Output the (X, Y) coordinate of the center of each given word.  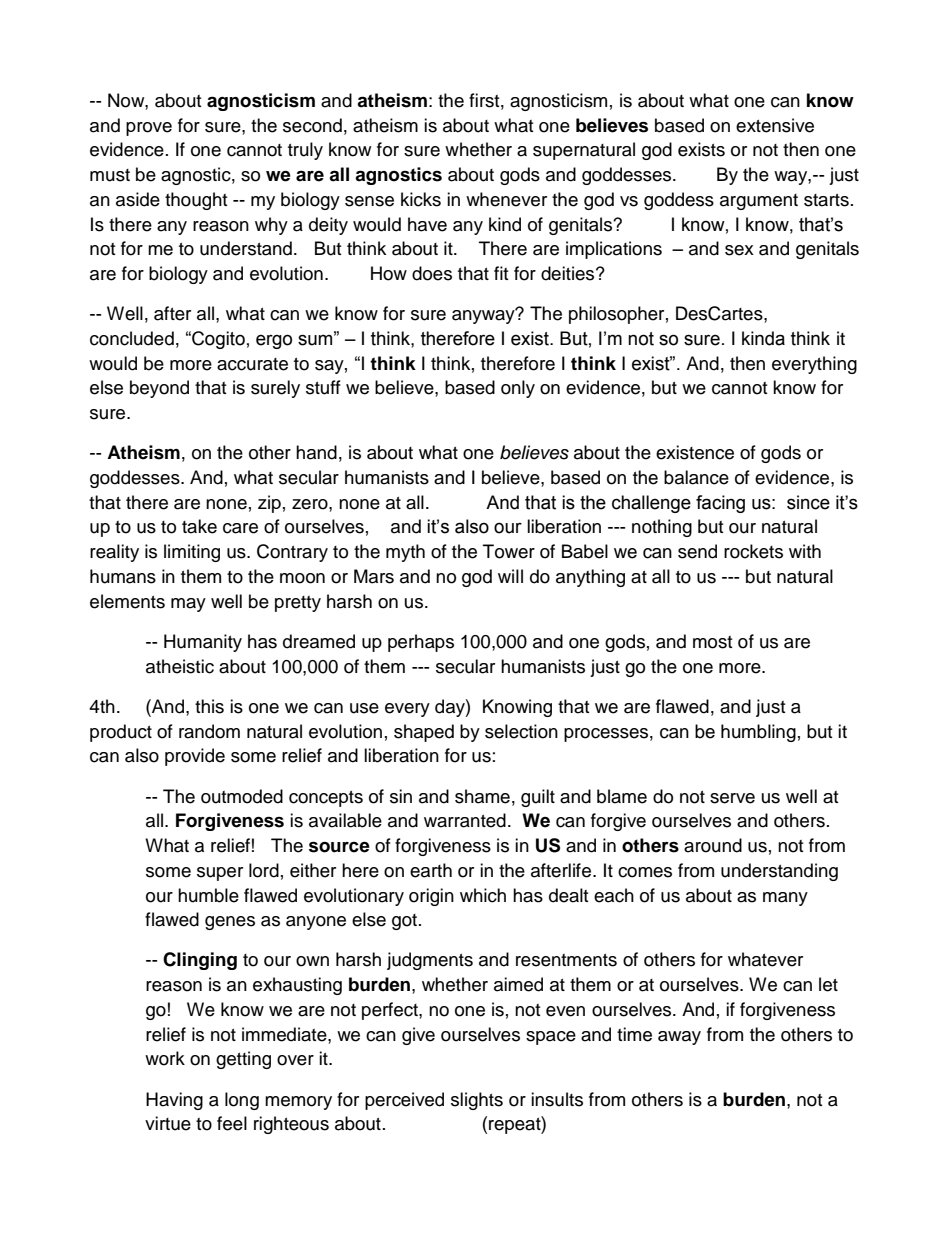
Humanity (203, 643)
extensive (775, 125)
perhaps (421, 643)
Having (174, 1101)
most (712, 642)
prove (149, 129)
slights (477, 1101)
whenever (506, 199)
